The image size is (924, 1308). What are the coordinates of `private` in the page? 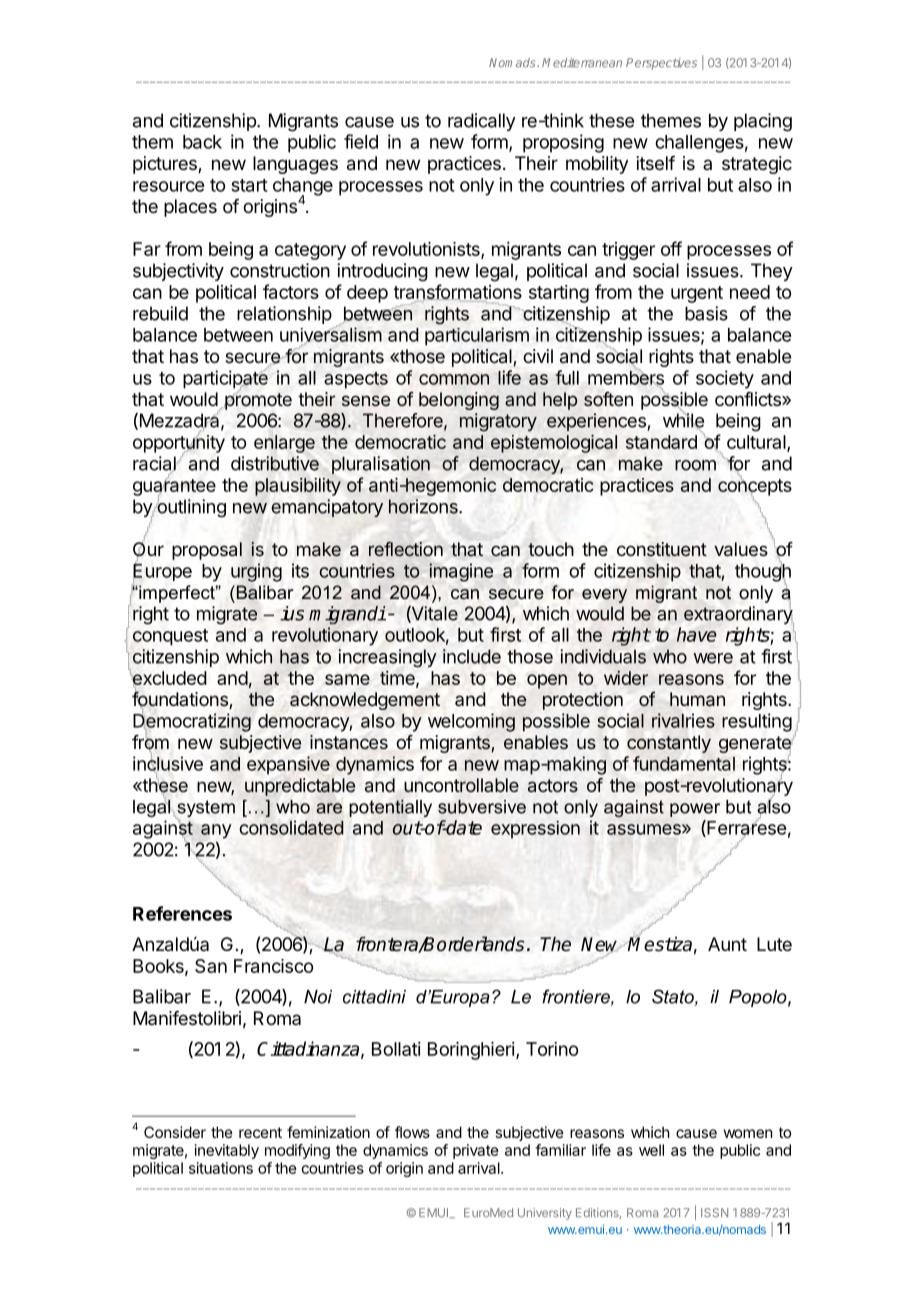 It's located at (476, 1151).
